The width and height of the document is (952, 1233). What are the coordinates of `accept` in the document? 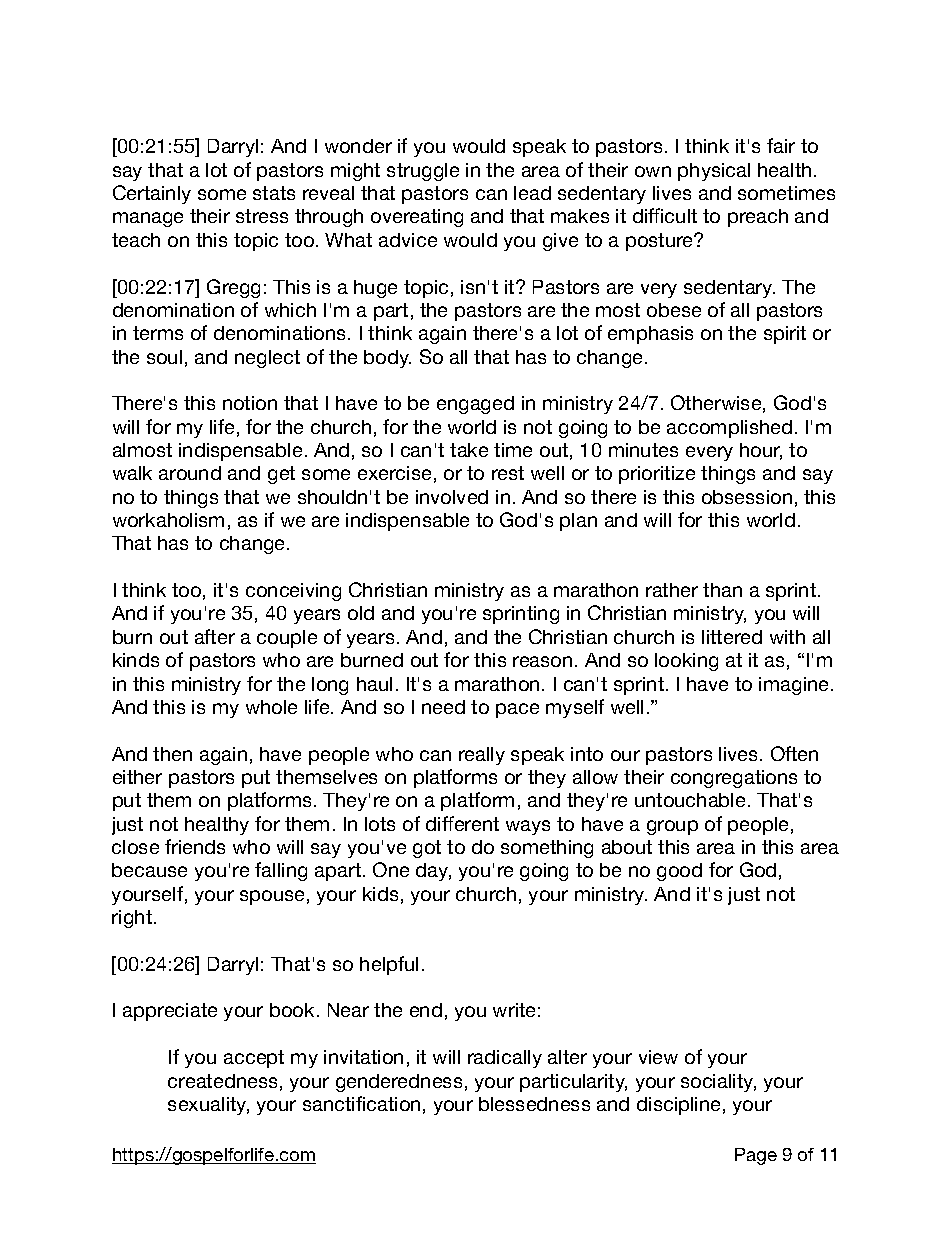 It's located at (254, 1059).
